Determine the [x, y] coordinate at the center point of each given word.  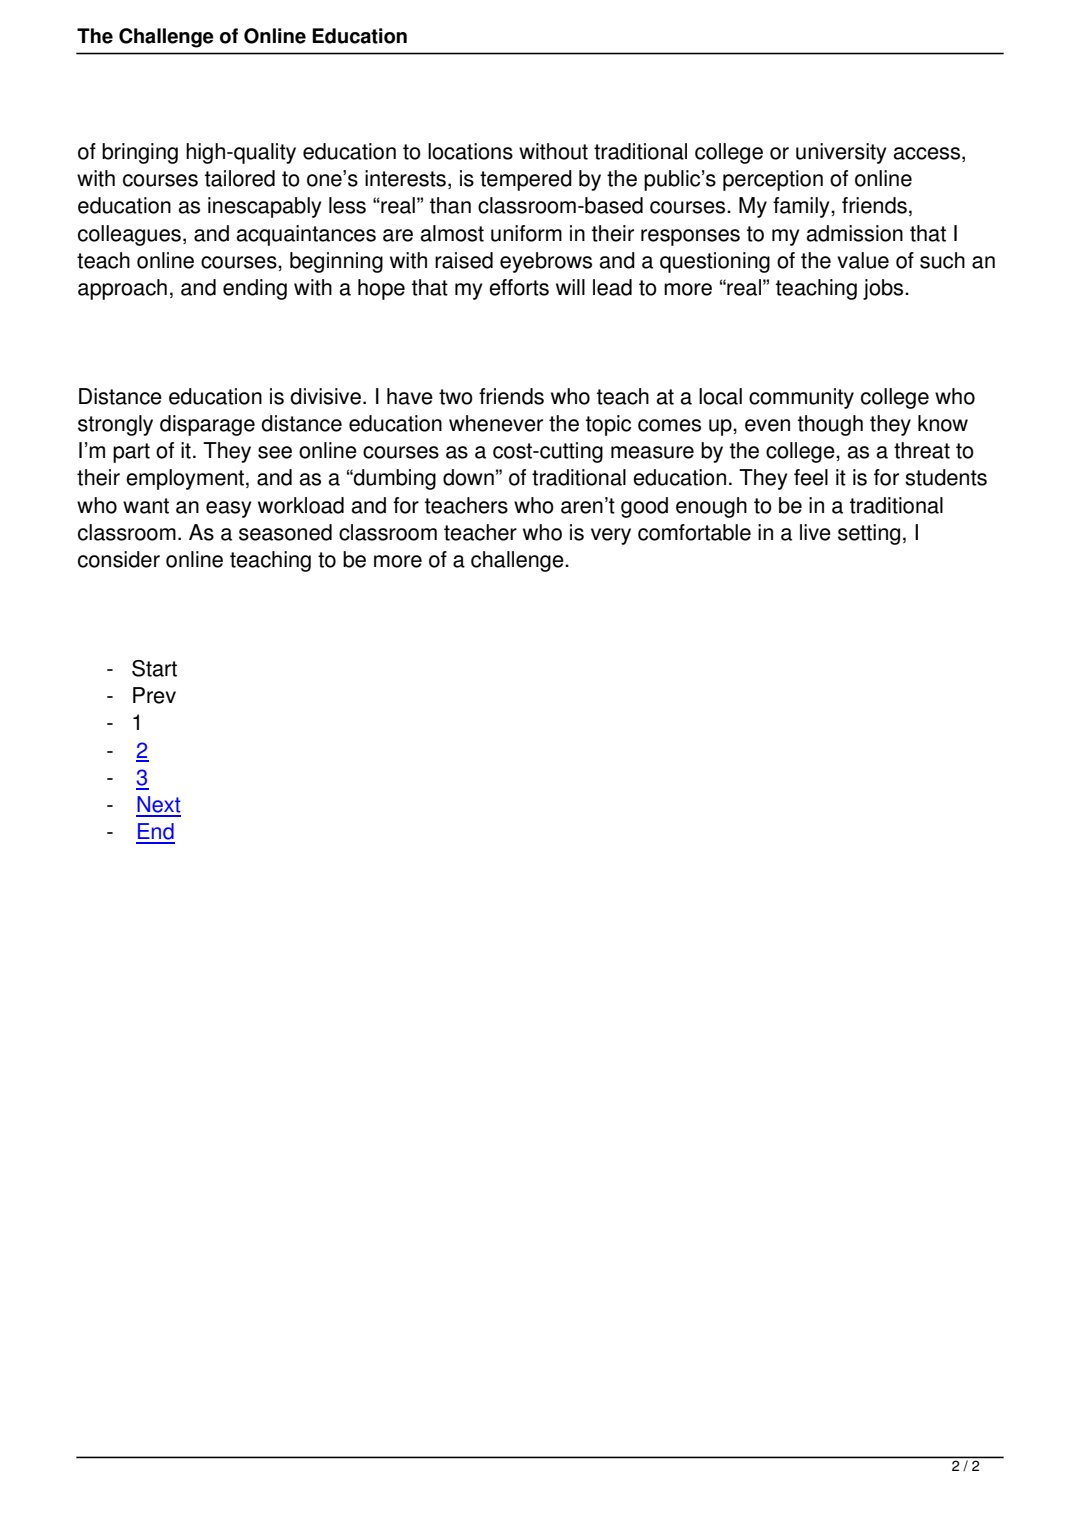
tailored [240, 178]
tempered [526, 180]
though [830, 425]
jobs [884, 289]
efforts [519, 287]
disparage [207, 425]
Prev [154, 695]
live [815, 532]
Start [154, 668]
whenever [496, 423]
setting [869, 534]
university [841, 153]
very [611, 536]
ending [255, 289]
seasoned [285, 532]
